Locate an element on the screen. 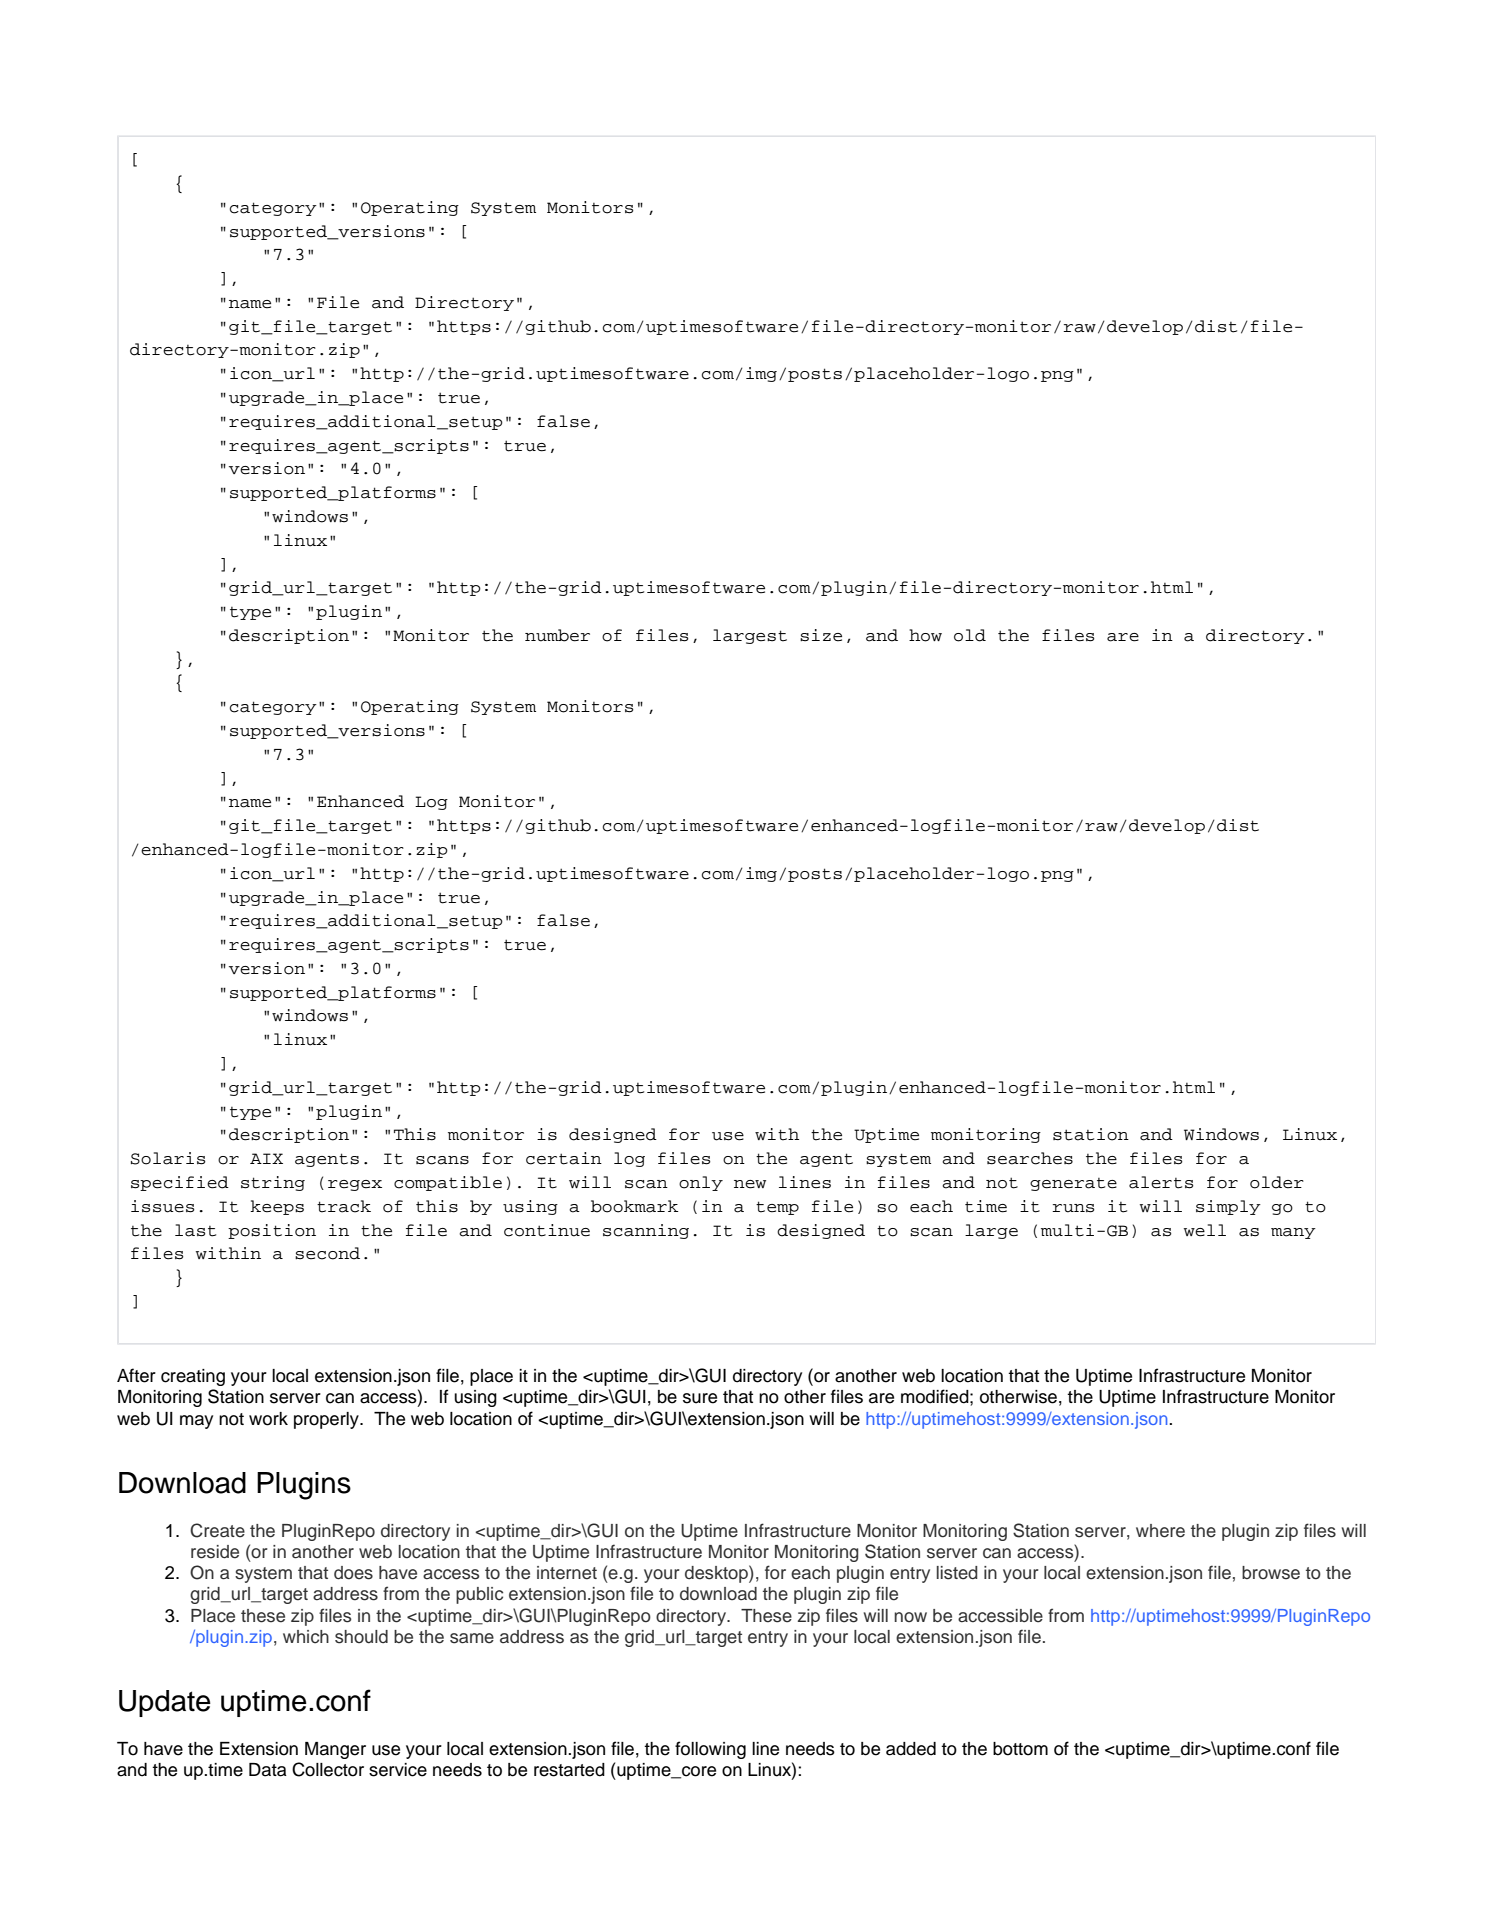 The image size is (1493, 1932). size is located at coordinates (821, 635).
